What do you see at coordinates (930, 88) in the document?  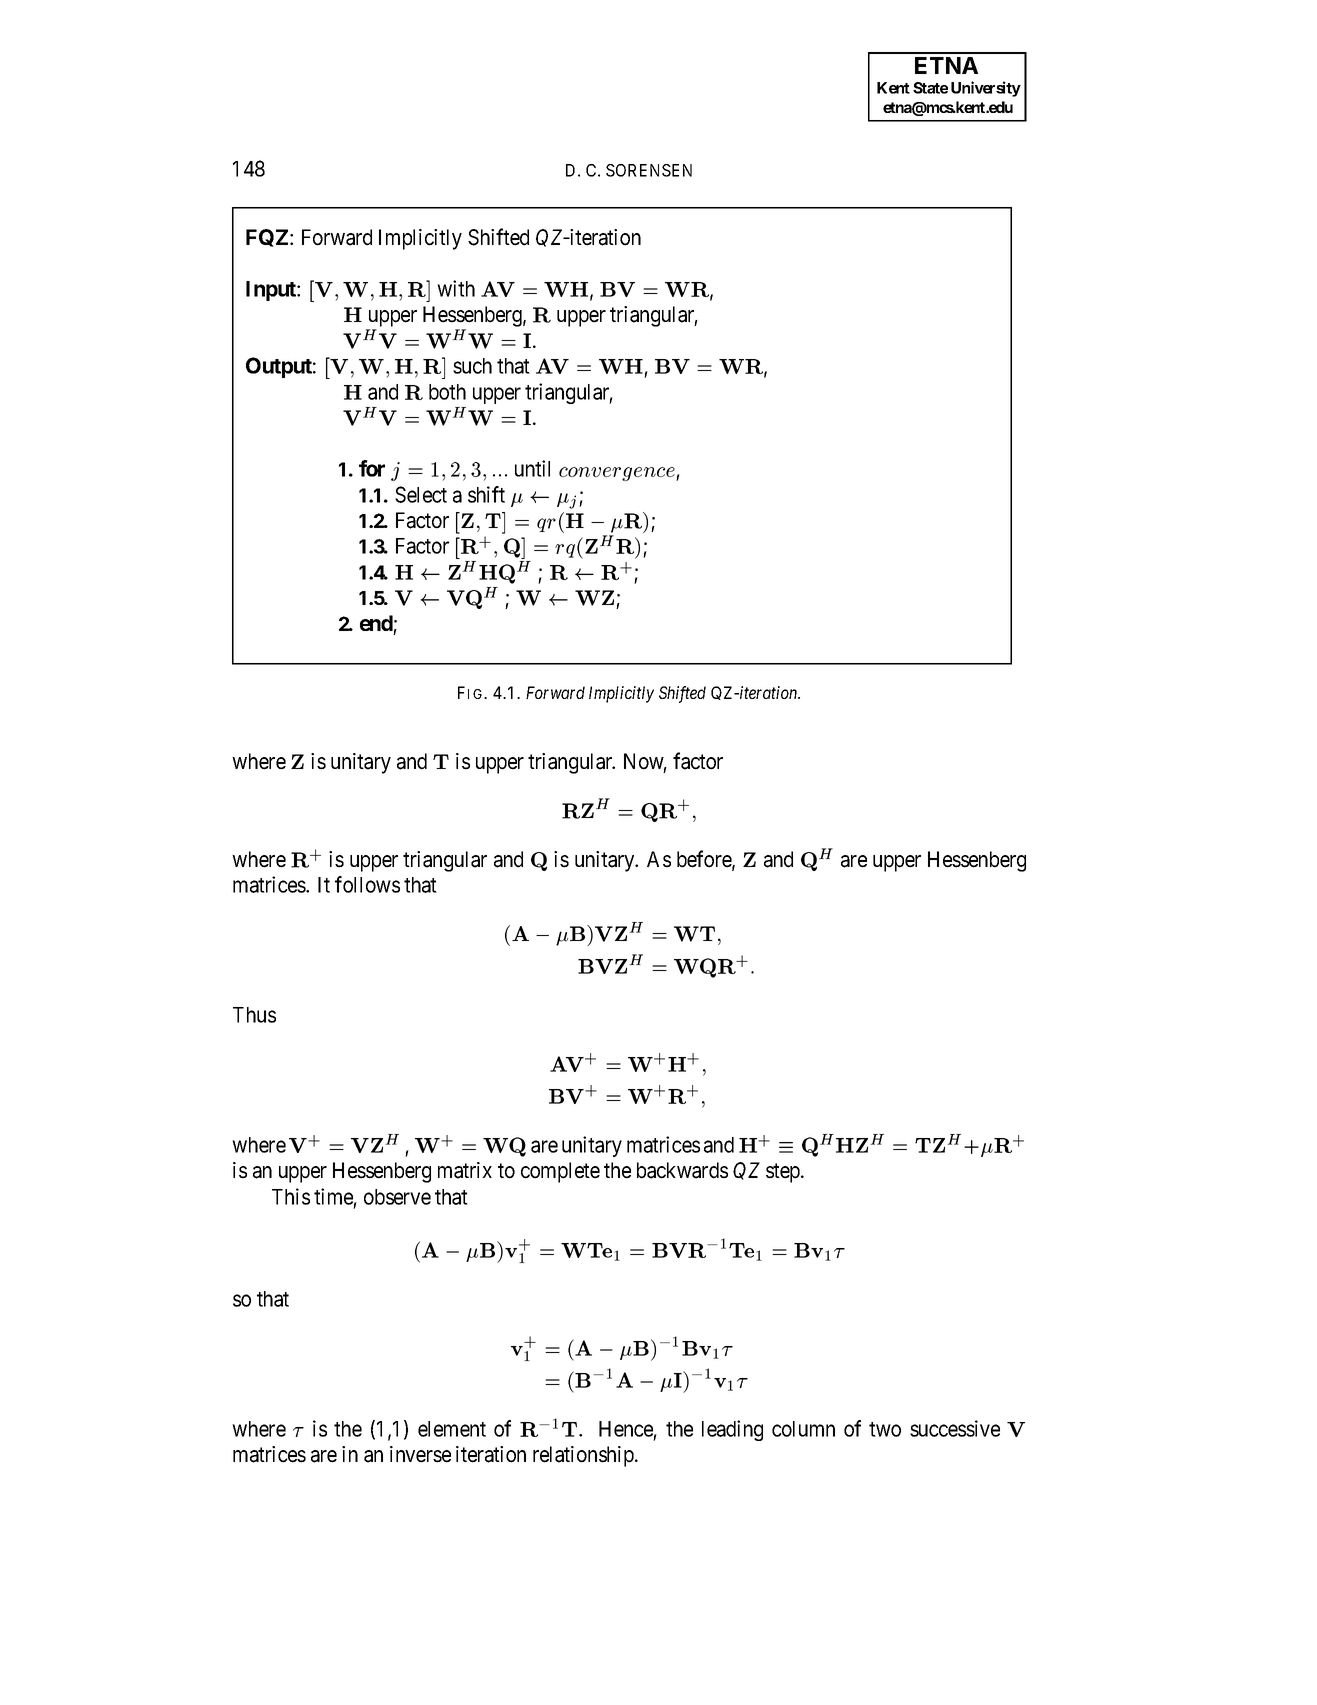 I see `State` at bounding box center [930, 88].
